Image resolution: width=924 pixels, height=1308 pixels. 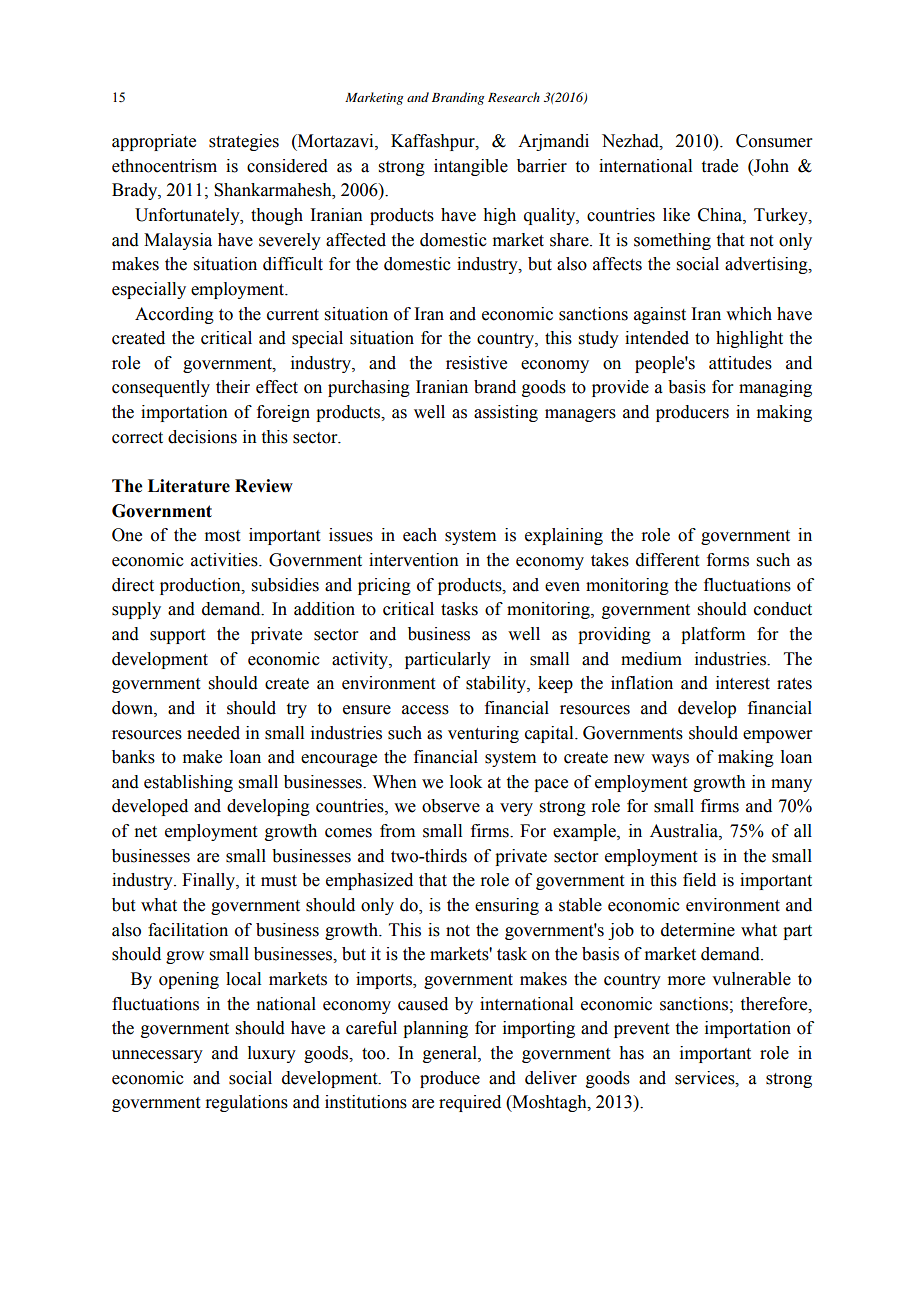 What do you see at coordinates (157, 1056) in the image?
I see `unnecessary` at bounding box center [157, 1056].
